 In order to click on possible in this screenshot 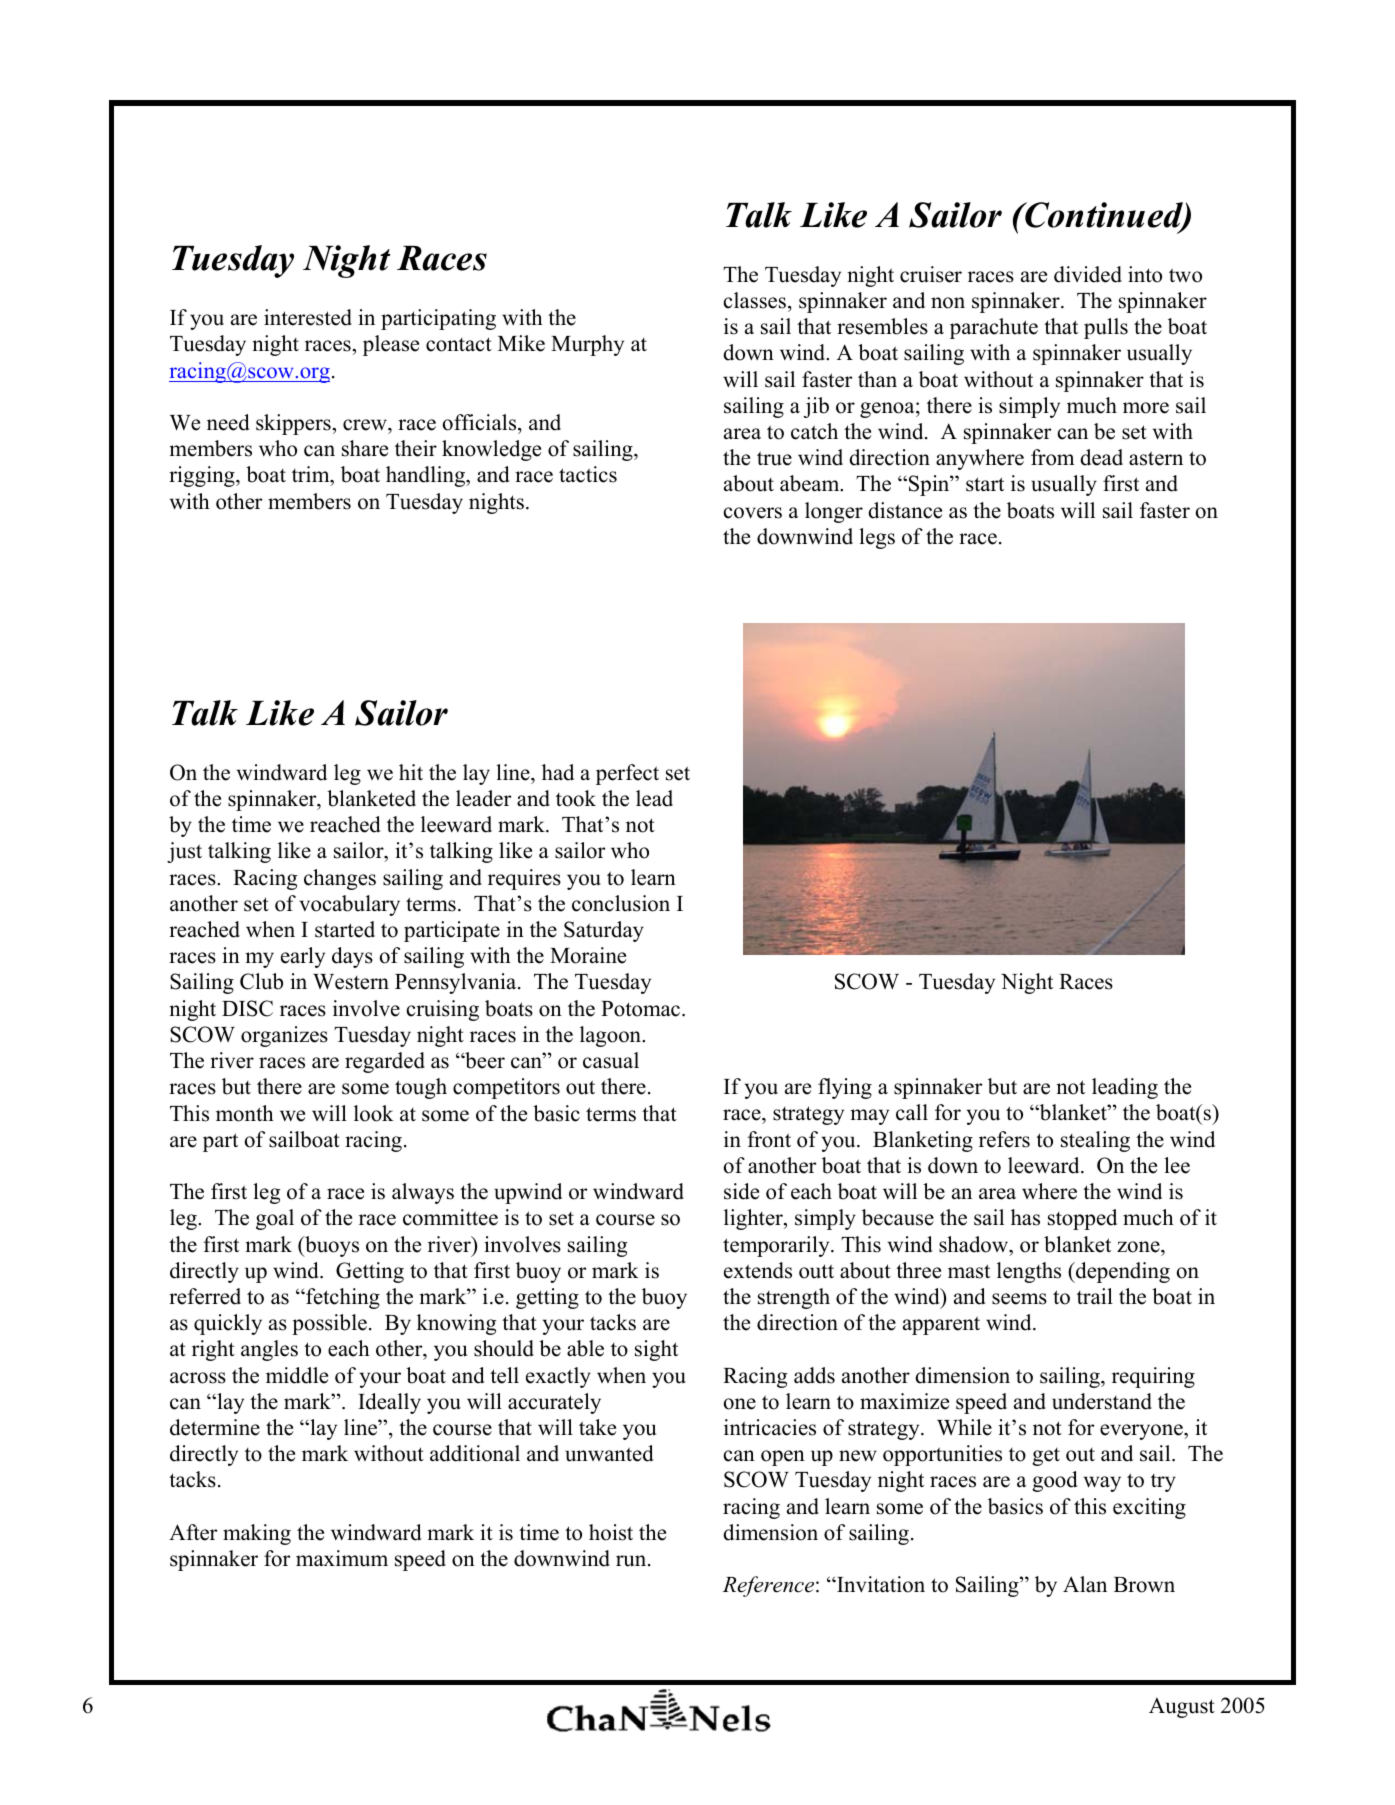, I will do `click(329, 1324)`.
